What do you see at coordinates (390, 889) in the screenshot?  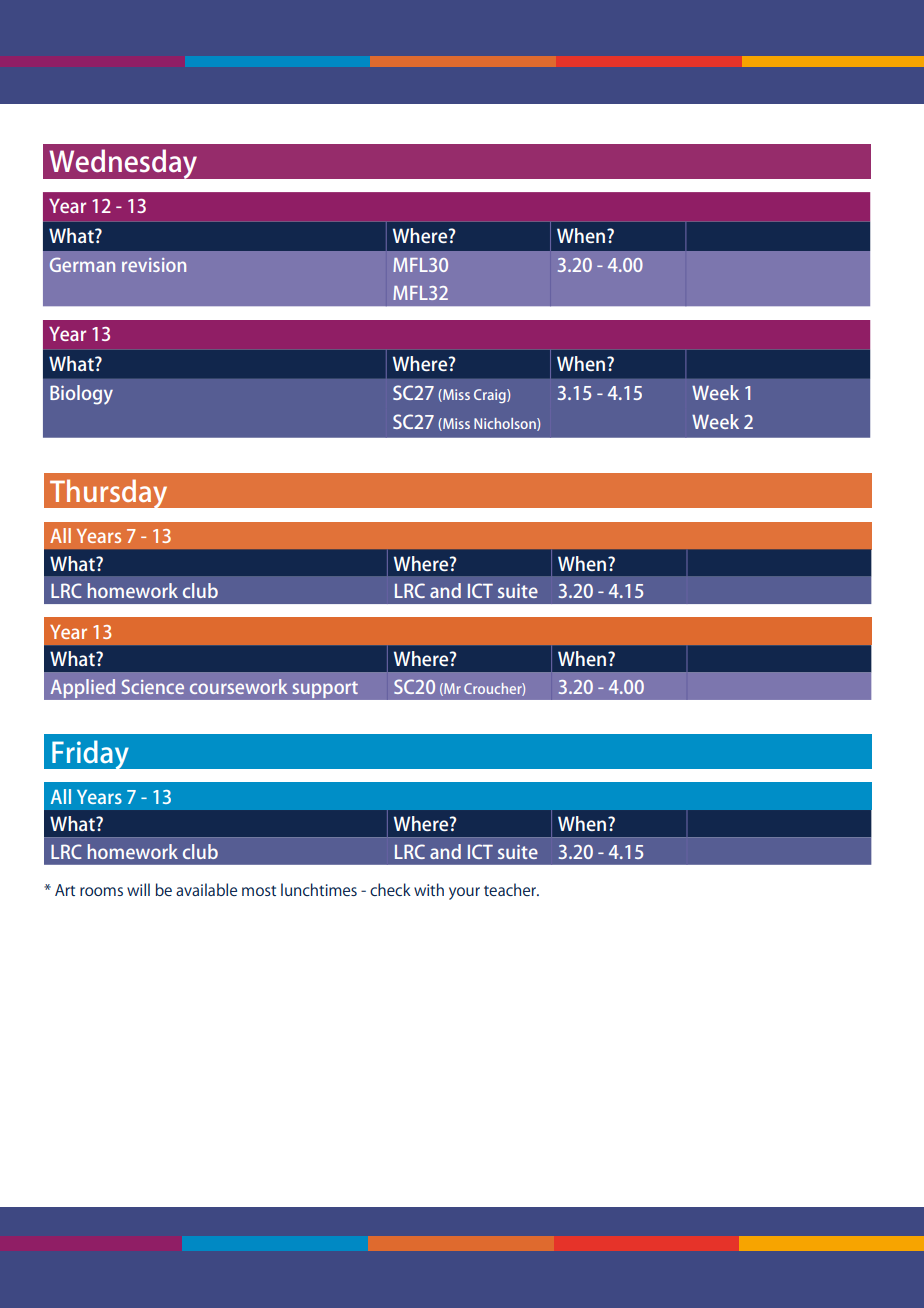 I see `check` at bounding box center [390, 889].
